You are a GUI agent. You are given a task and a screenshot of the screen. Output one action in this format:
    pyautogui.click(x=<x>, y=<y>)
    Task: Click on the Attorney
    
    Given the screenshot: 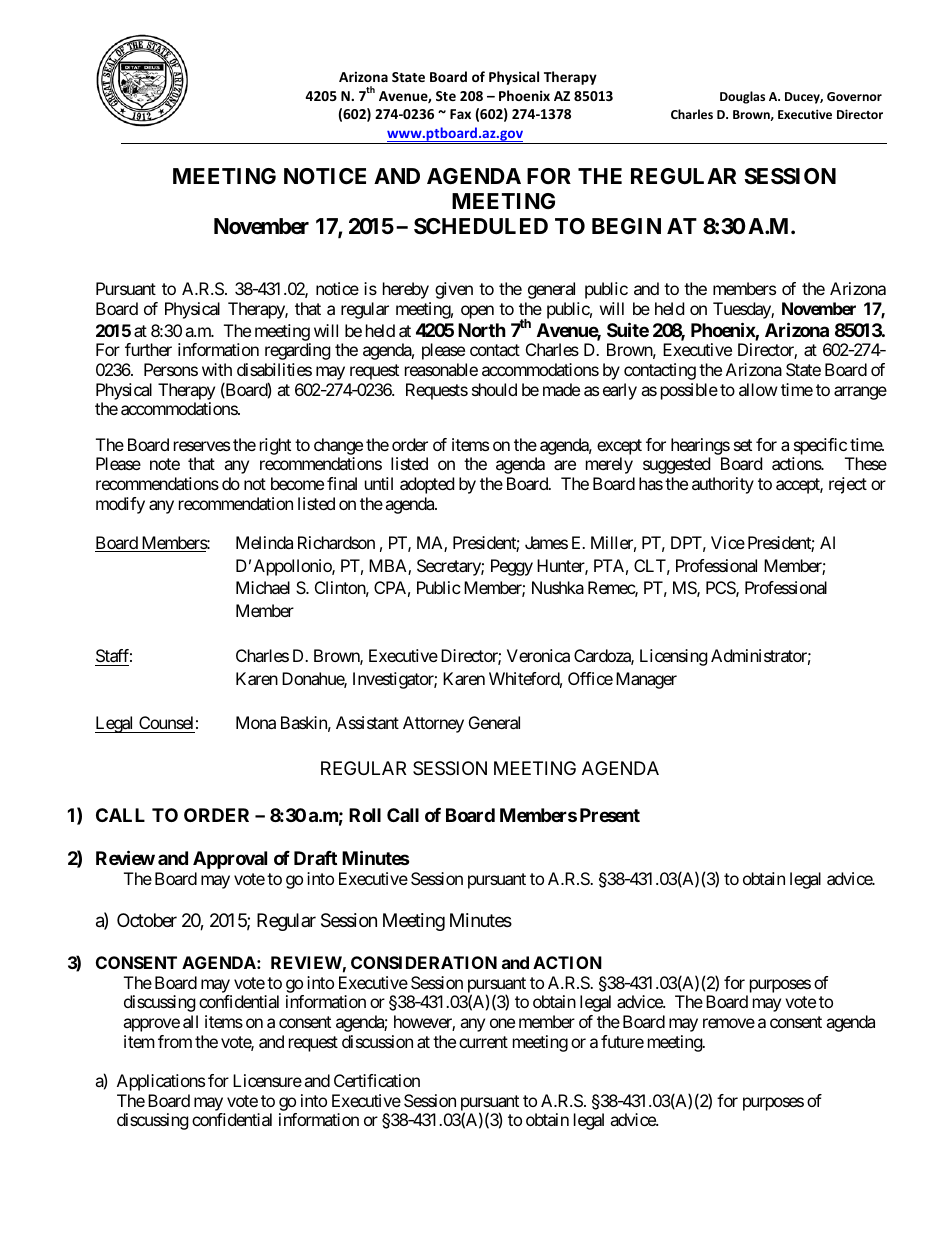 What is the action you would take?
    pyautogui.click(x=433, y=724)
